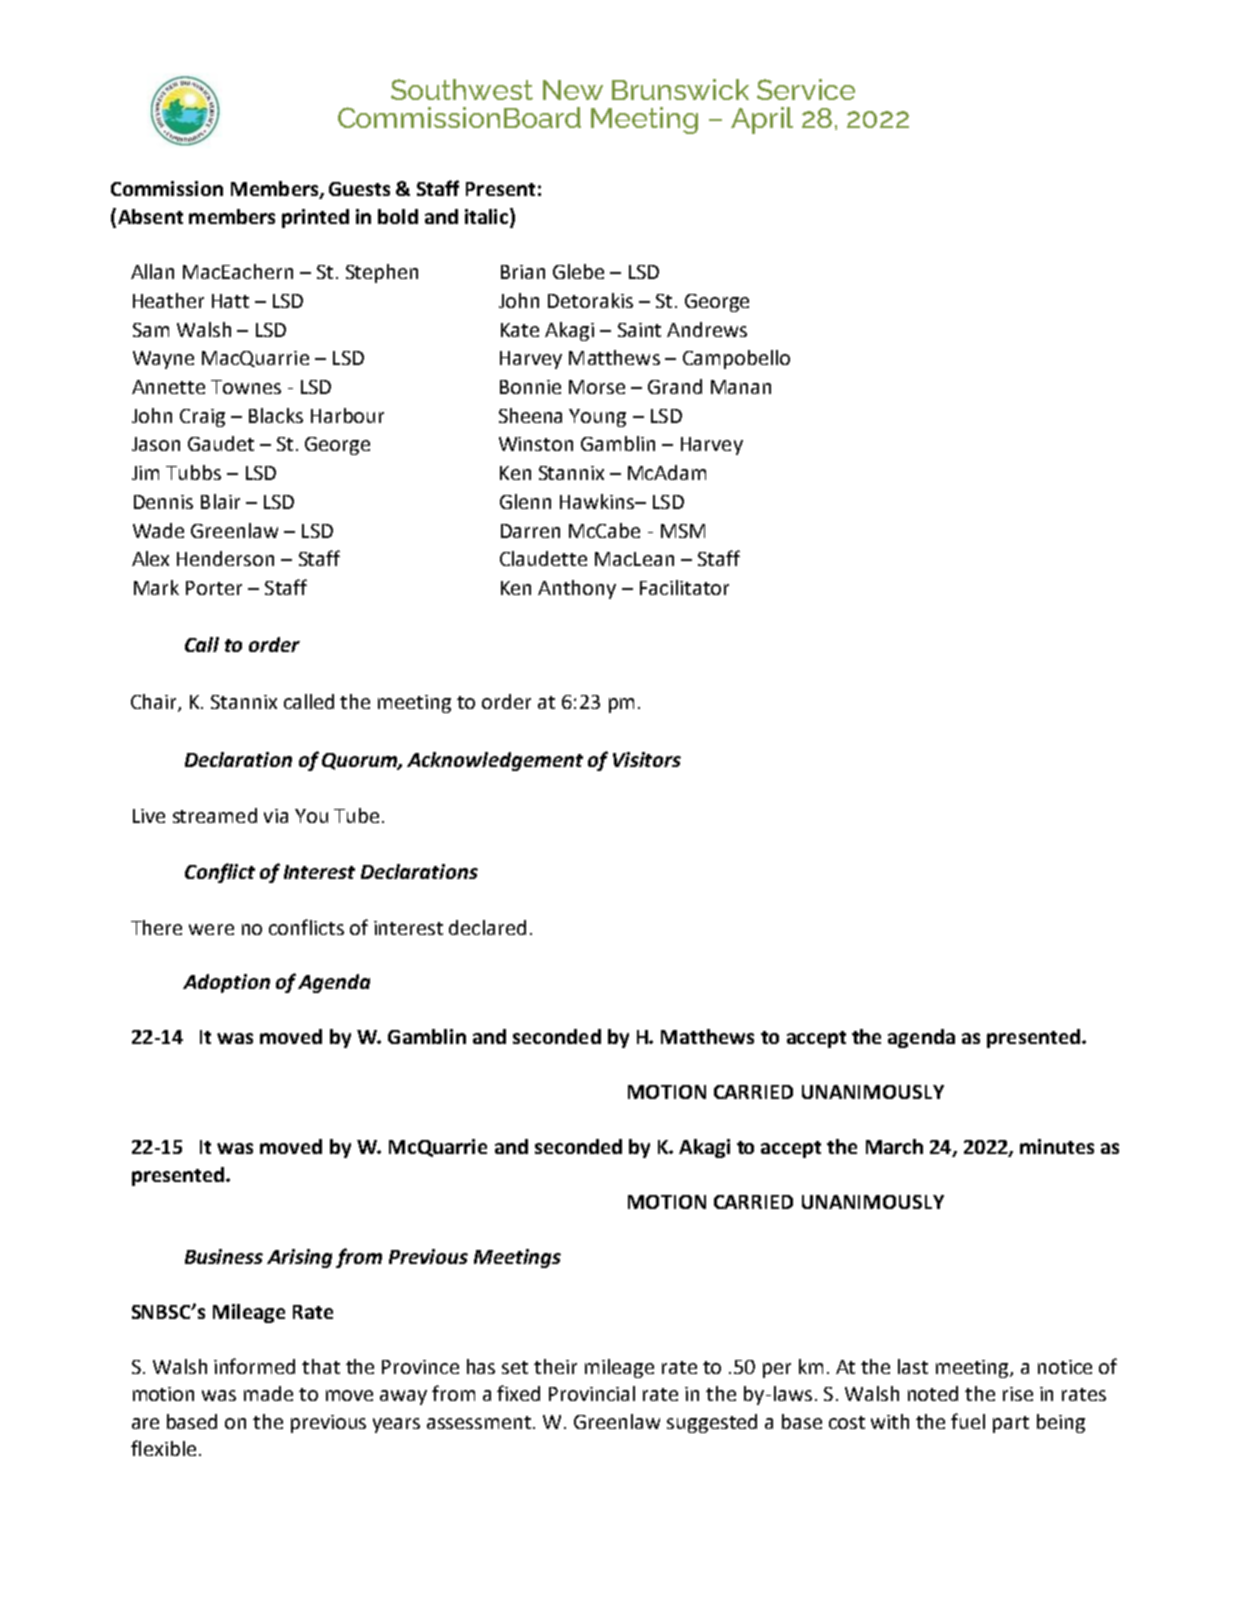 This screenshot has width=1251, height=1619. What do you see at coordinates (675, 386) in the screenshot?
I see `Grand` at bounding box center [675, 386].
